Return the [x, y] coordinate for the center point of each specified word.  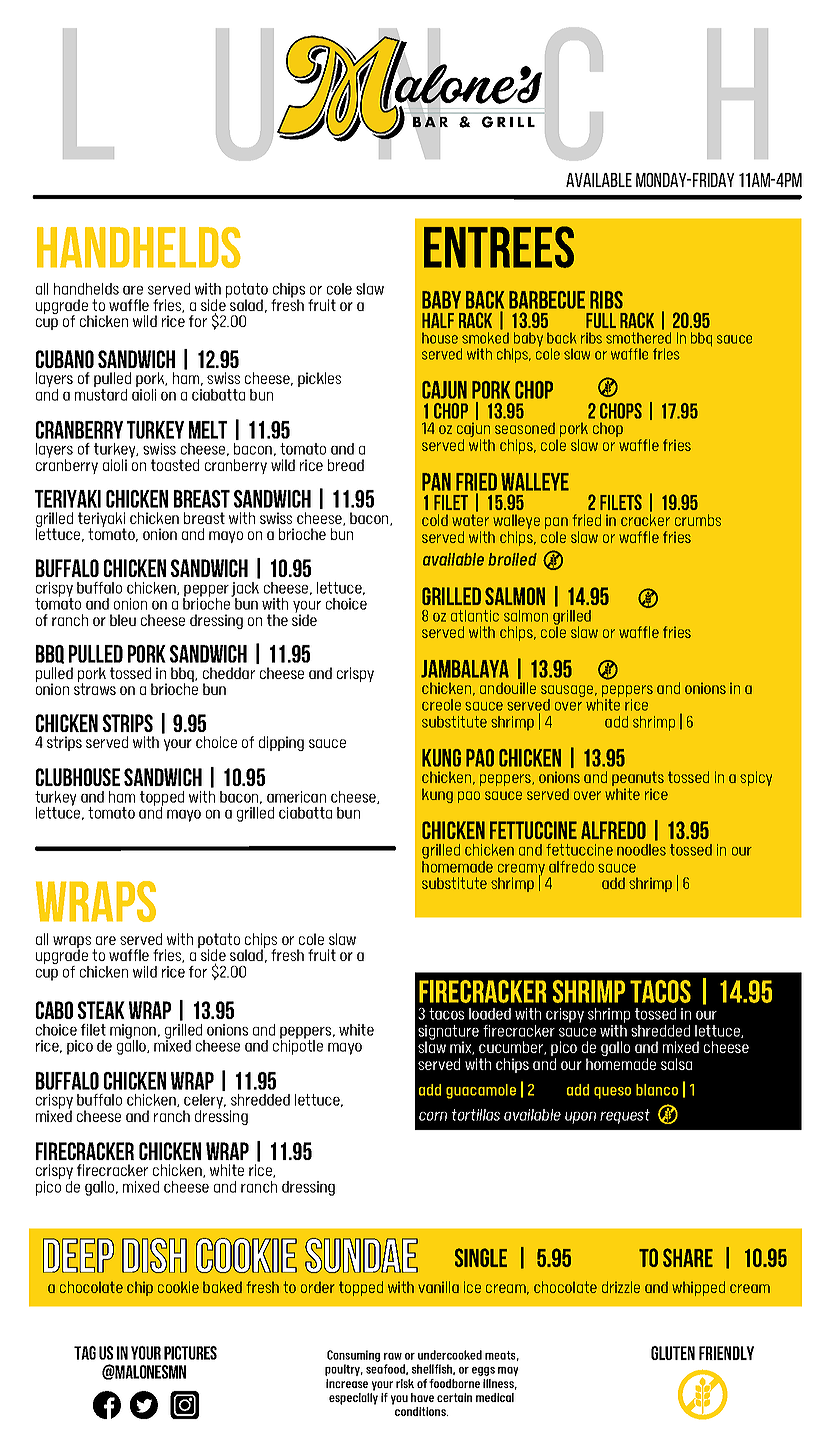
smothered [638, 338]
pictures [190, 1353]
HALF [438, 320]
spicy [756, 778]
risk [405, 1383]
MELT [208, 430]
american [296, 797]
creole [441, 705]
